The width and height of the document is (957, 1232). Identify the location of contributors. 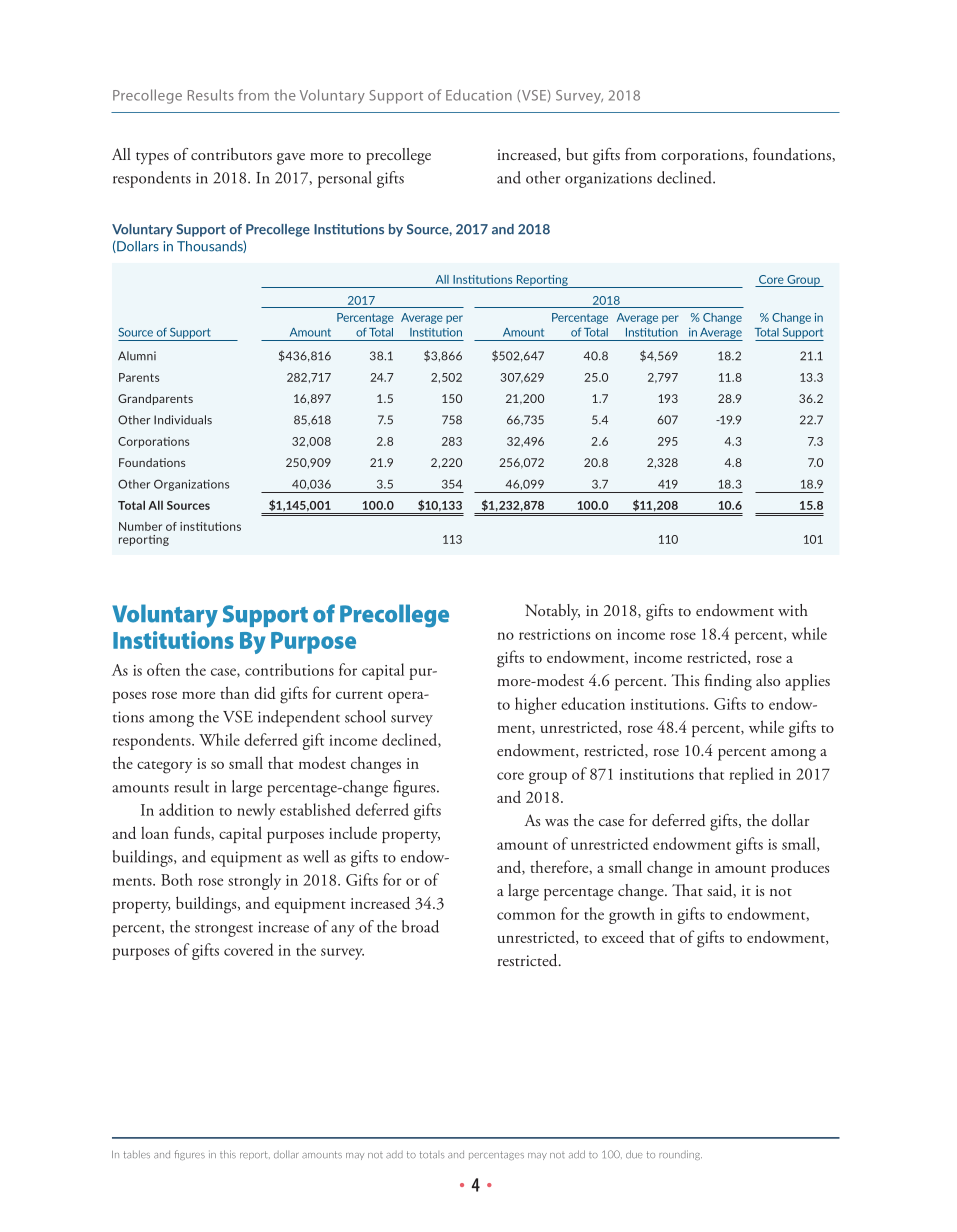
(231, 154).
